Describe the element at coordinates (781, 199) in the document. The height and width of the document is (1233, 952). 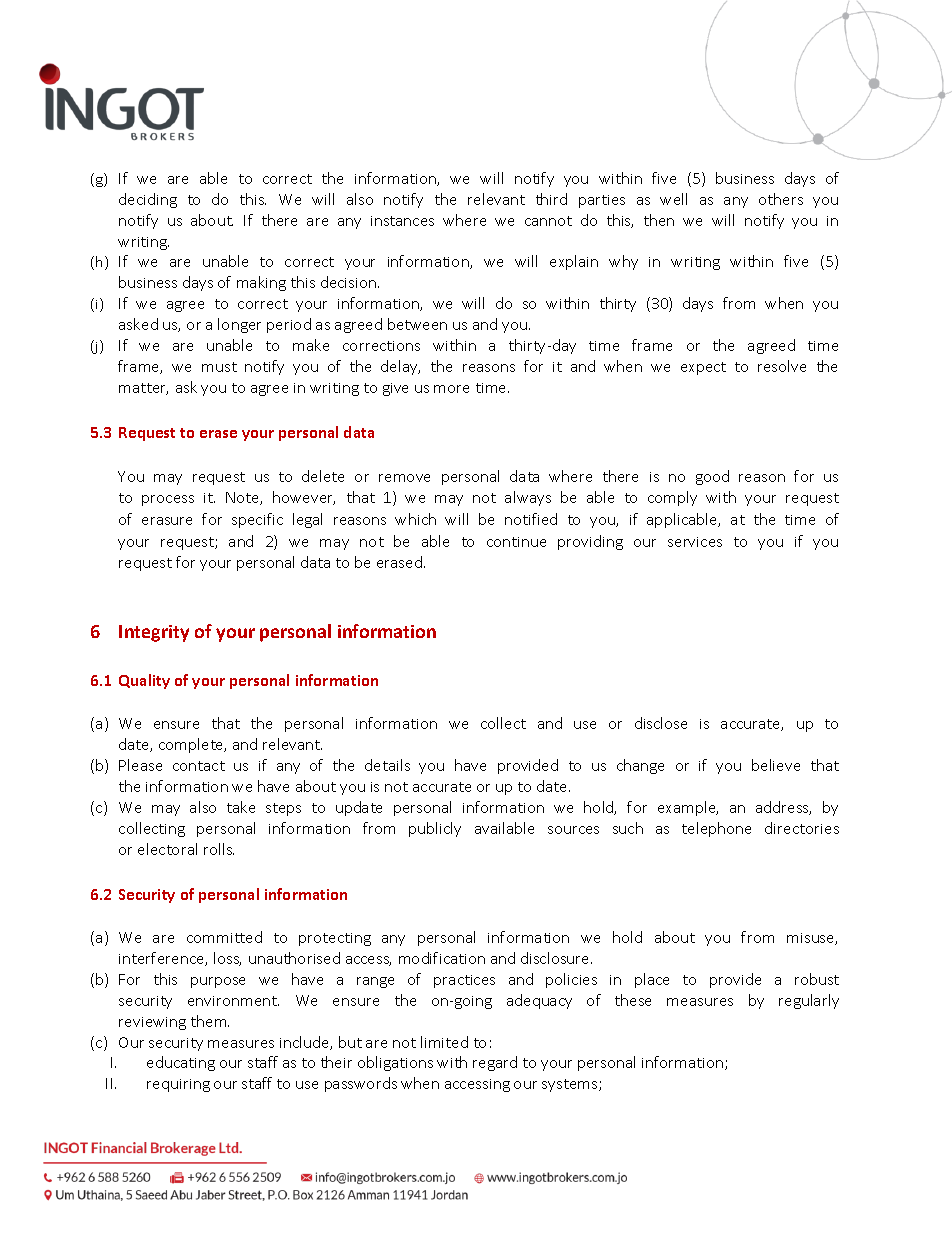
I see `others` at that location.
